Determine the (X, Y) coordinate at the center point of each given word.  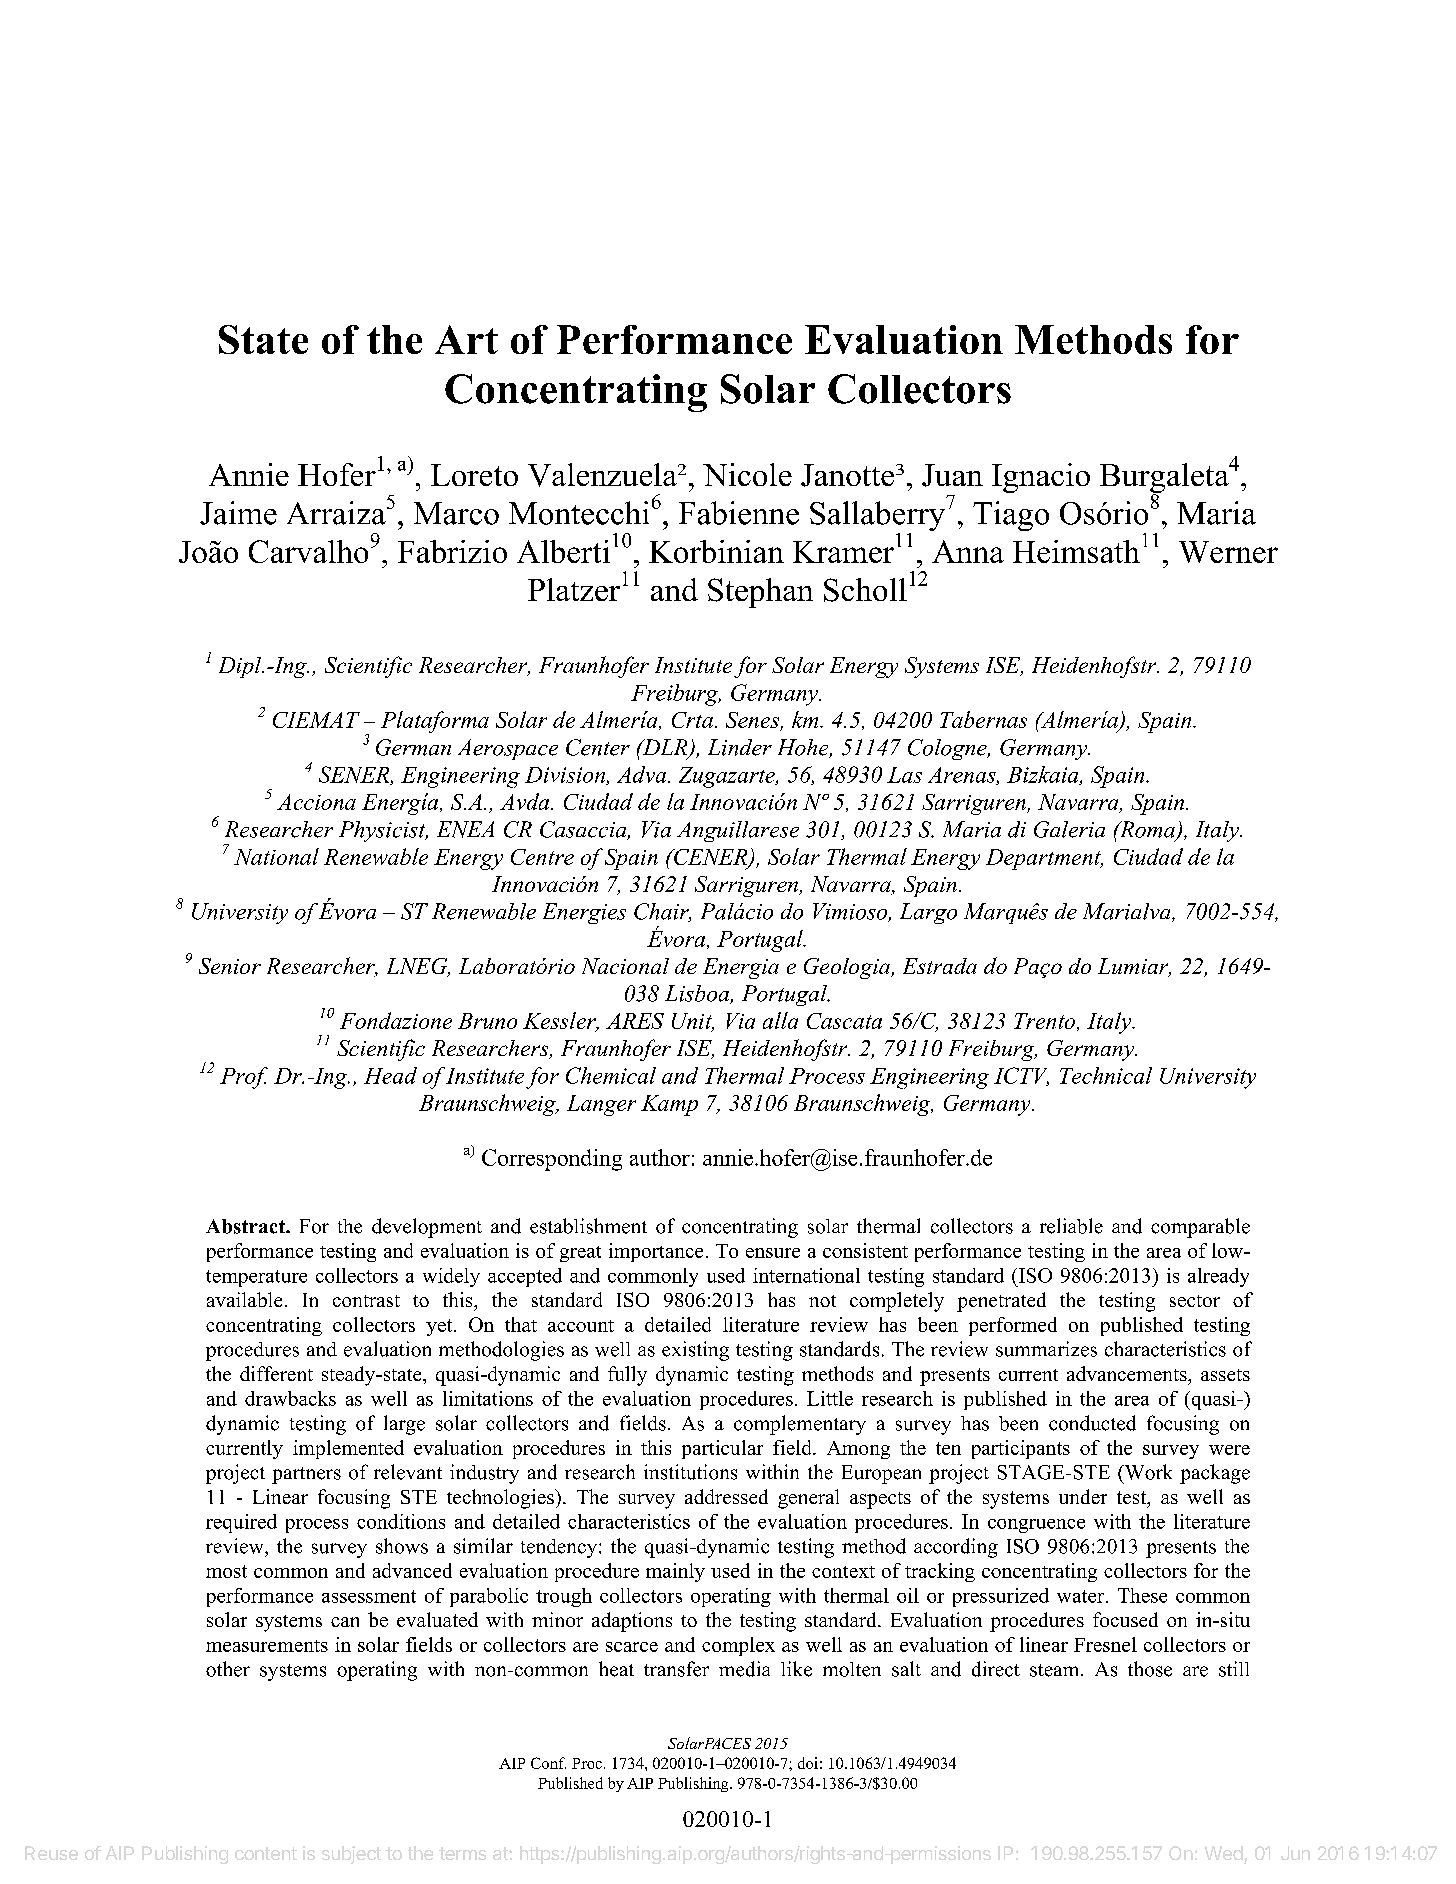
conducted (1092, 1423)
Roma (1147, 830)
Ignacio (1041, 478)
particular (722, 1449)
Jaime (238, 513)
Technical (1106, 1075)
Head (390, 1075)
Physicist (383, 831)
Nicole (747, 474)
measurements (267, 1646)
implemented (348, 1449)
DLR (665, 748)
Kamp (669, 1105)
